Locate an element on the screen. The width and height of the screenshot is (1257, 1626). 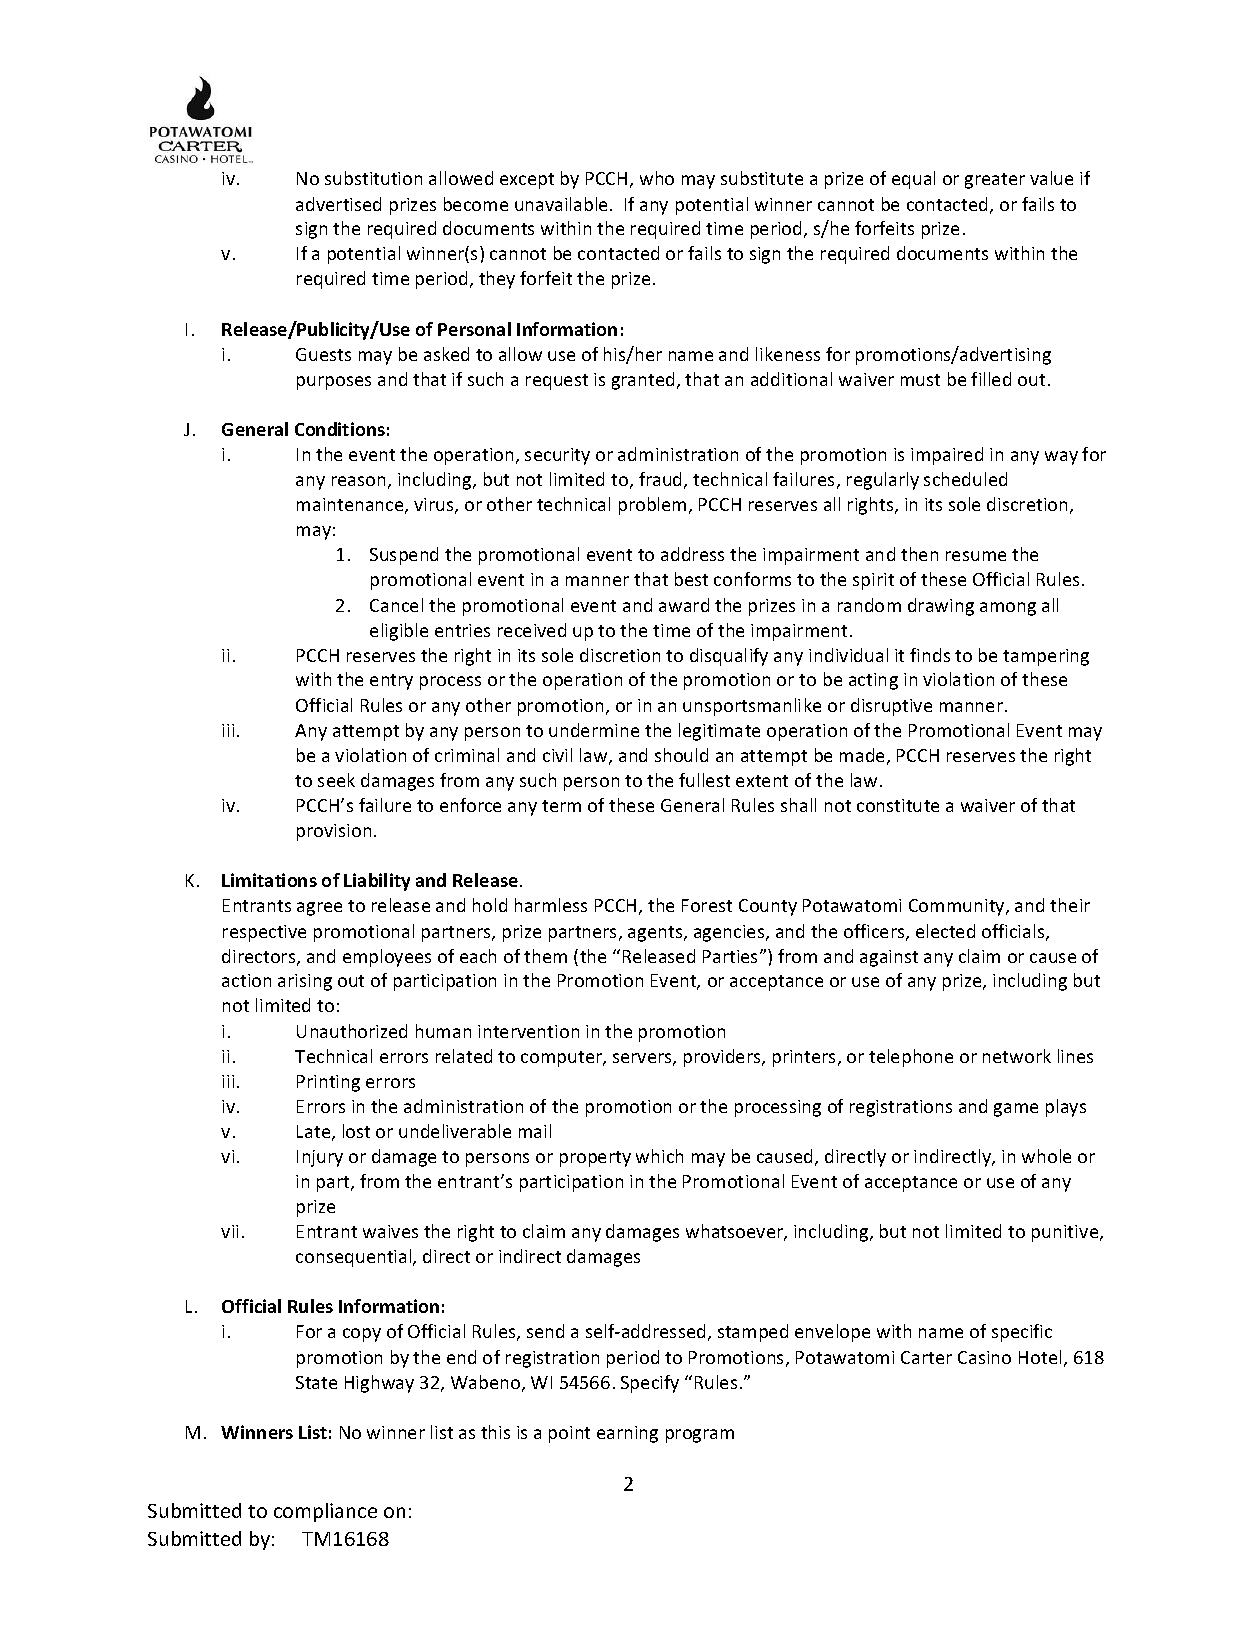
Injury is located at coordinates (320, 1158).
